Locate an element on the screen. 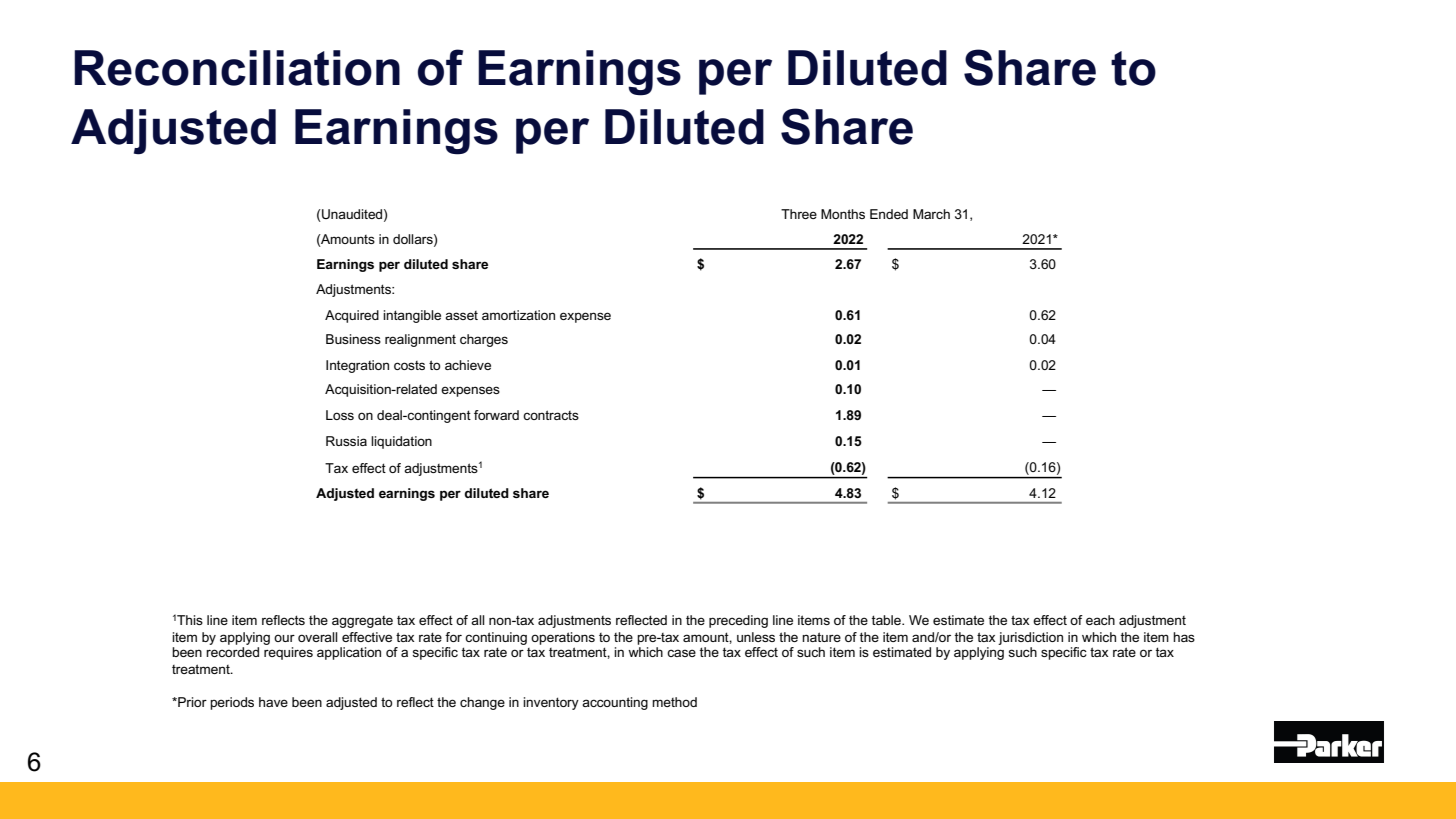 The height and width of the screenshot is (819, 1456). Ended is located at coordinates (889, 214).
